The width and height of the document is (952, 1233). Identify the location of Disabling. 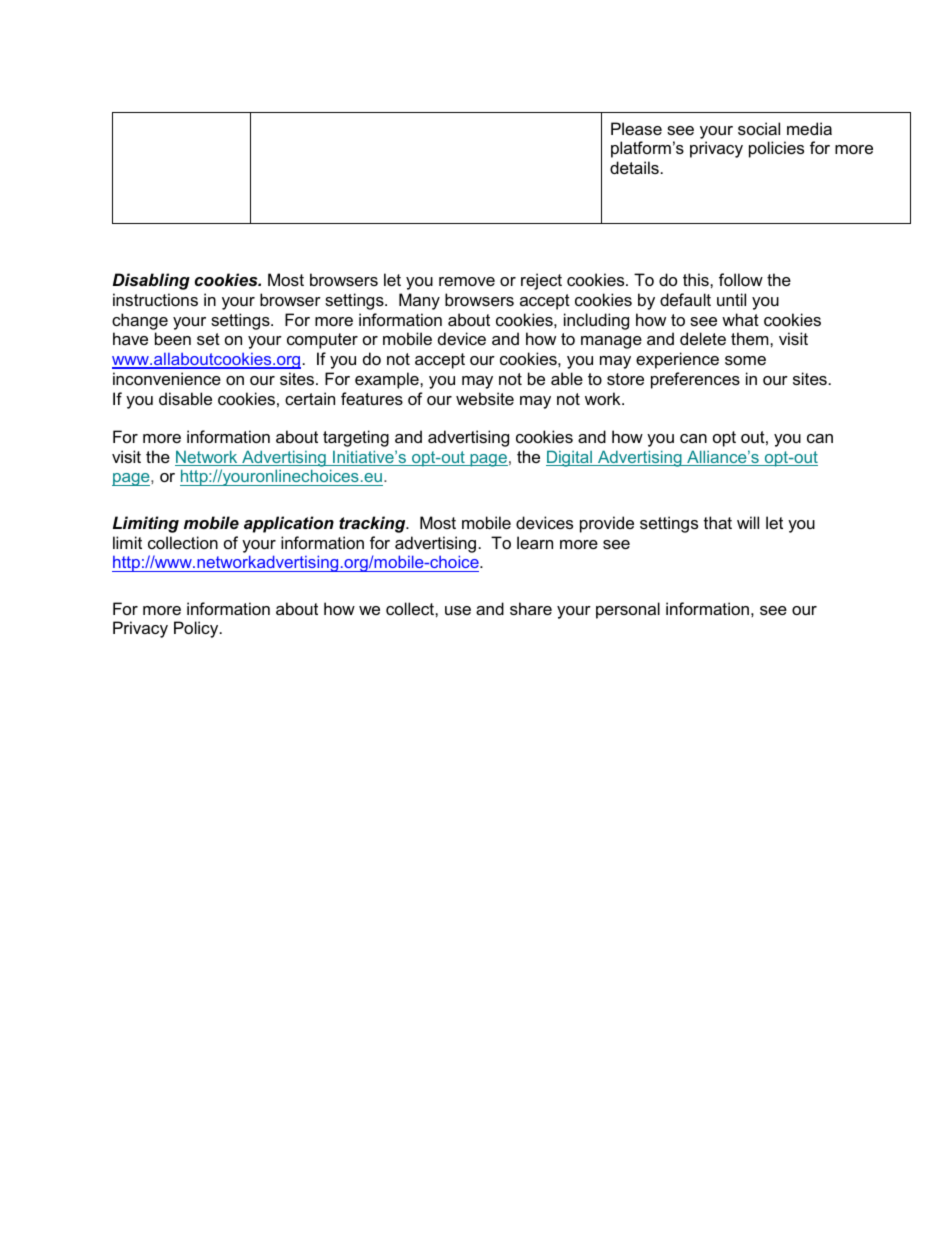
(151, 281).
